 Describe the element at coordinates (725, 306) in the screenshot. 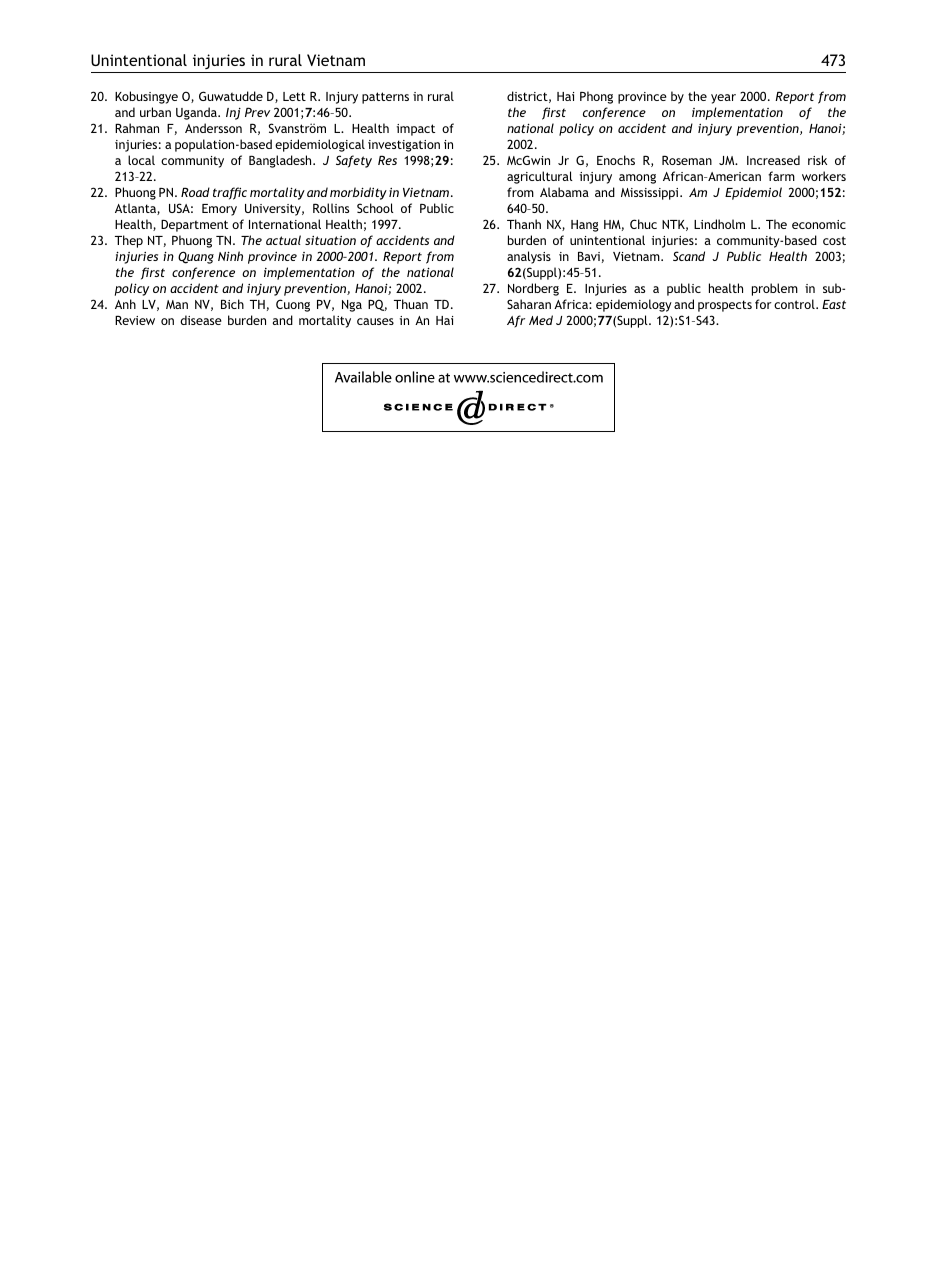

I see `prospects` at that location.
